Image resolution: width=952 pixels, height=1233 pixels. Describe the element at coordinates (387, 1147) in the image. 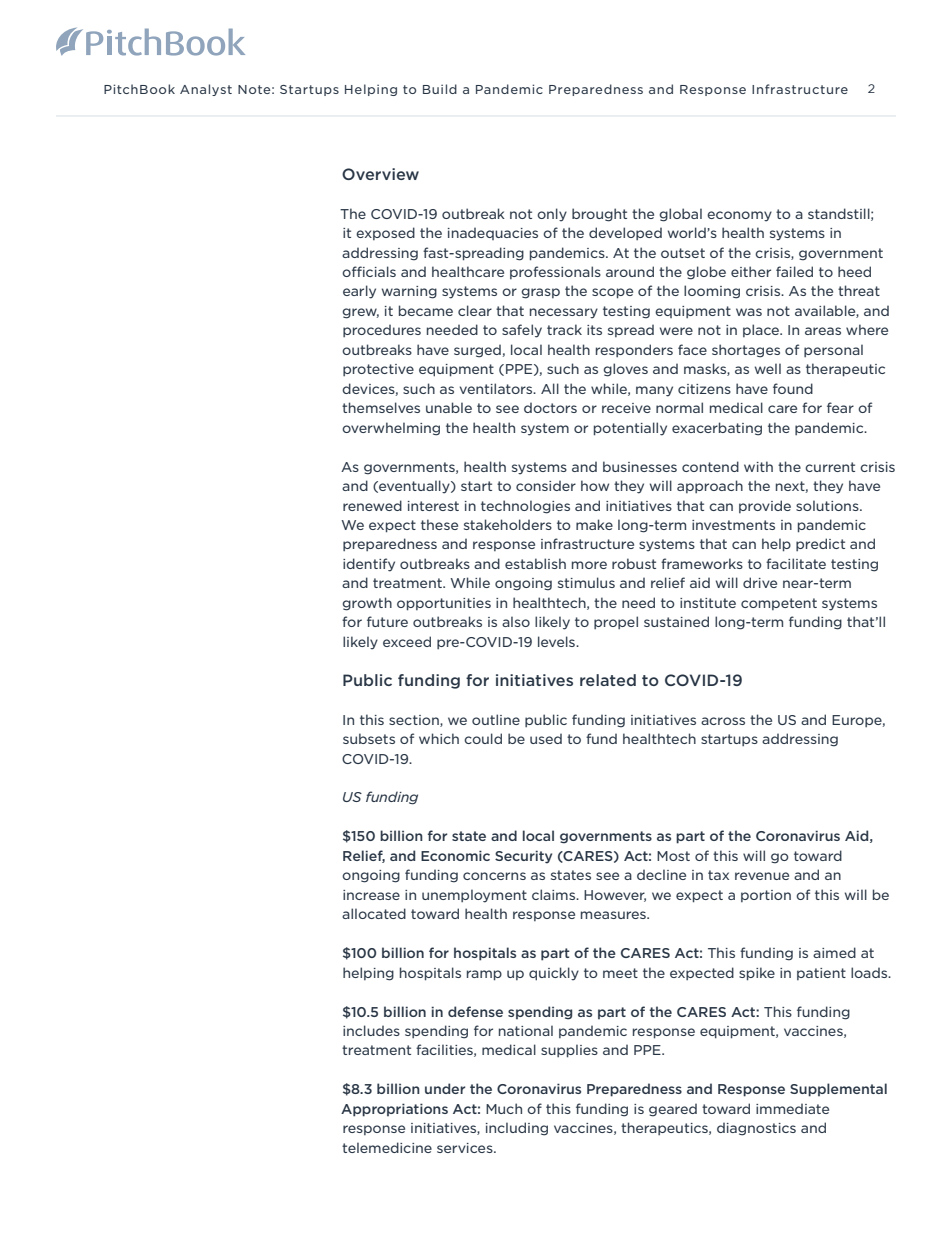

I see `telemedicine` at that location.
